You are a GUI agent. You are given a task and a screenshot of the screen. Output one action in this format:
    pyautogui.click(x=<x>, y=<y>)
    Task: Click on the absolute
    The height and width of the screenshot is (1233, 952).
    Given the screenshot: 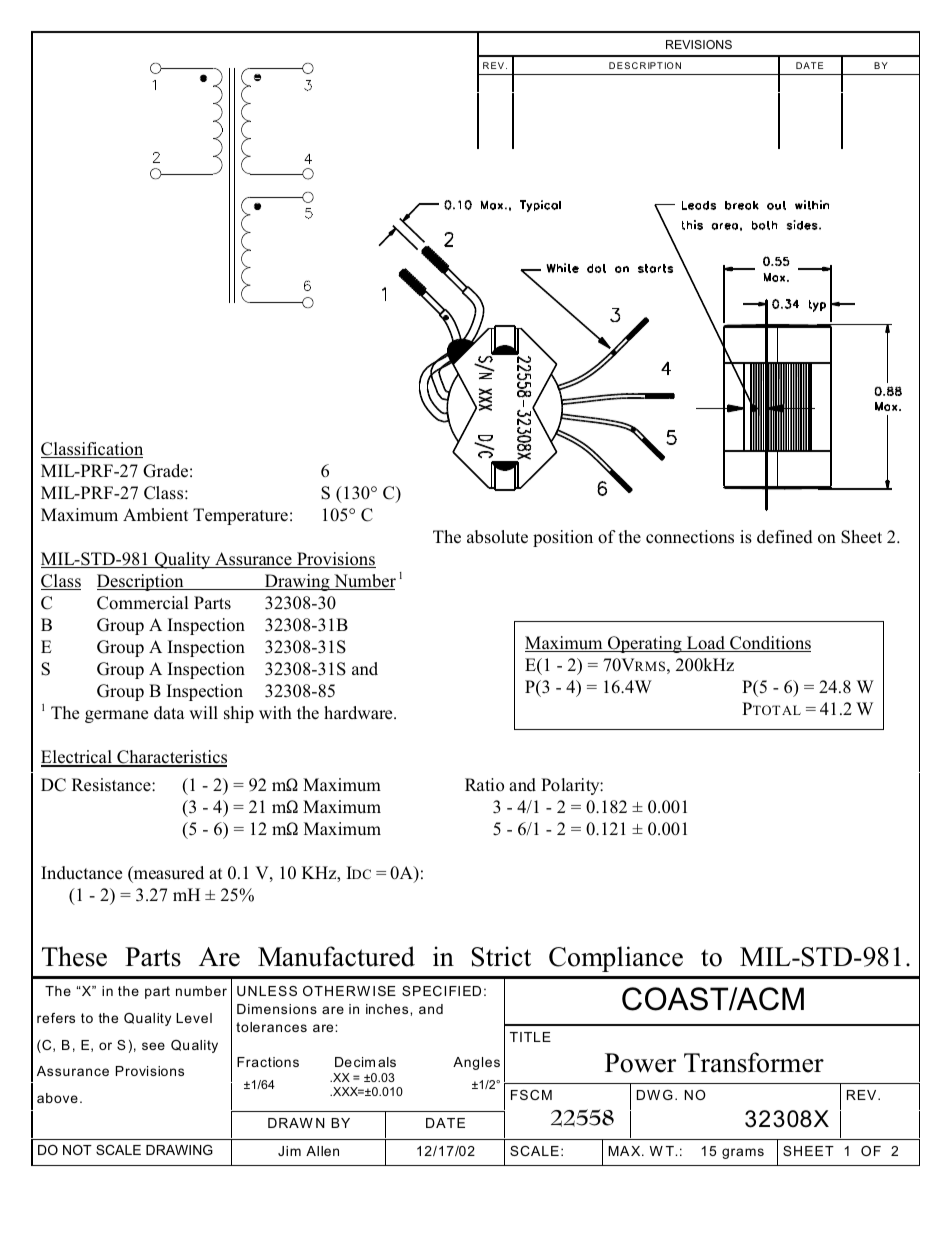 What is the action you would take?
    pyautogui.click(x=497, y=537)
